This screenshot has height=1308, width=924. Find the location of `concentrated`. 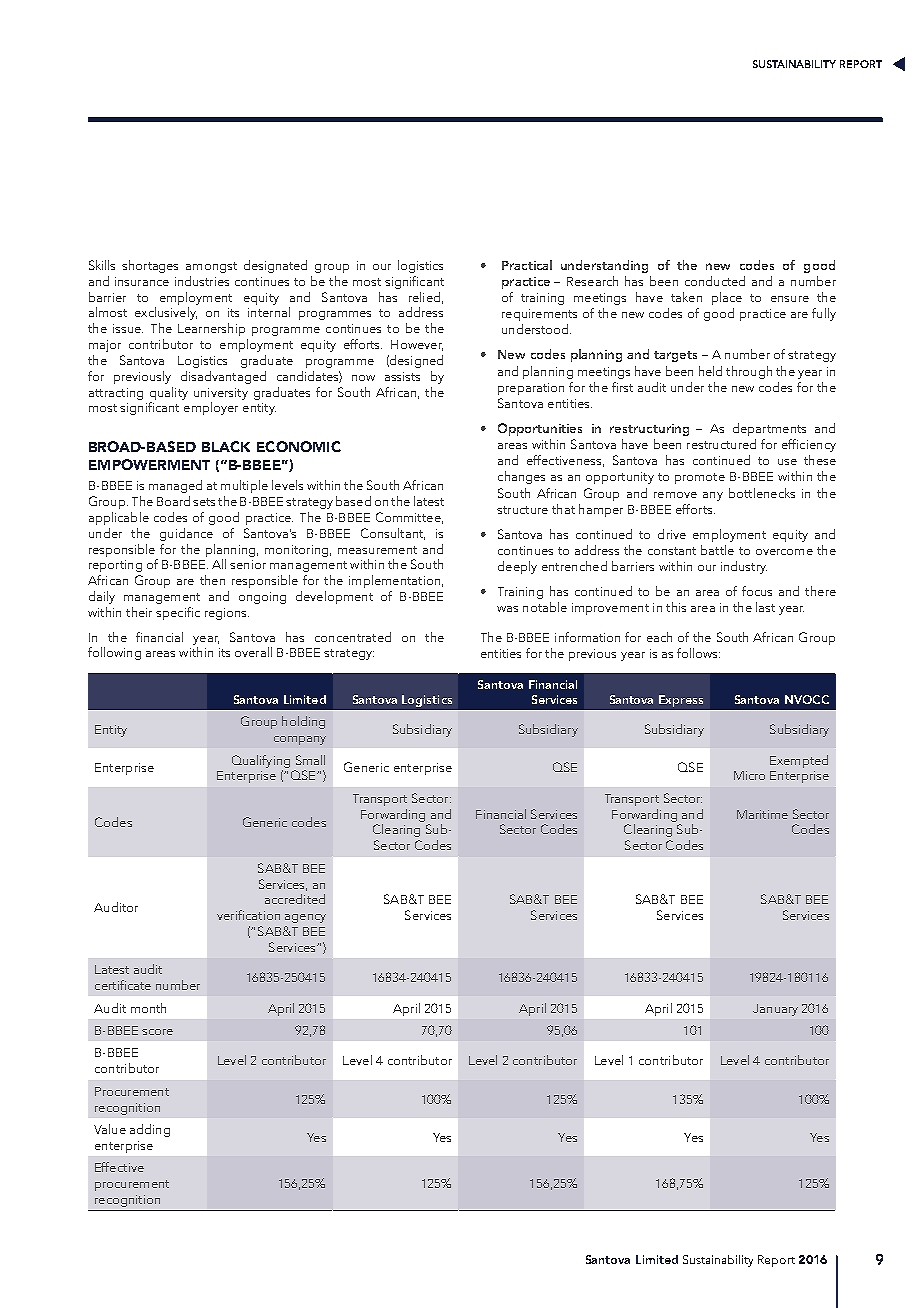

concentrated is located at coordinates (353, 637).
